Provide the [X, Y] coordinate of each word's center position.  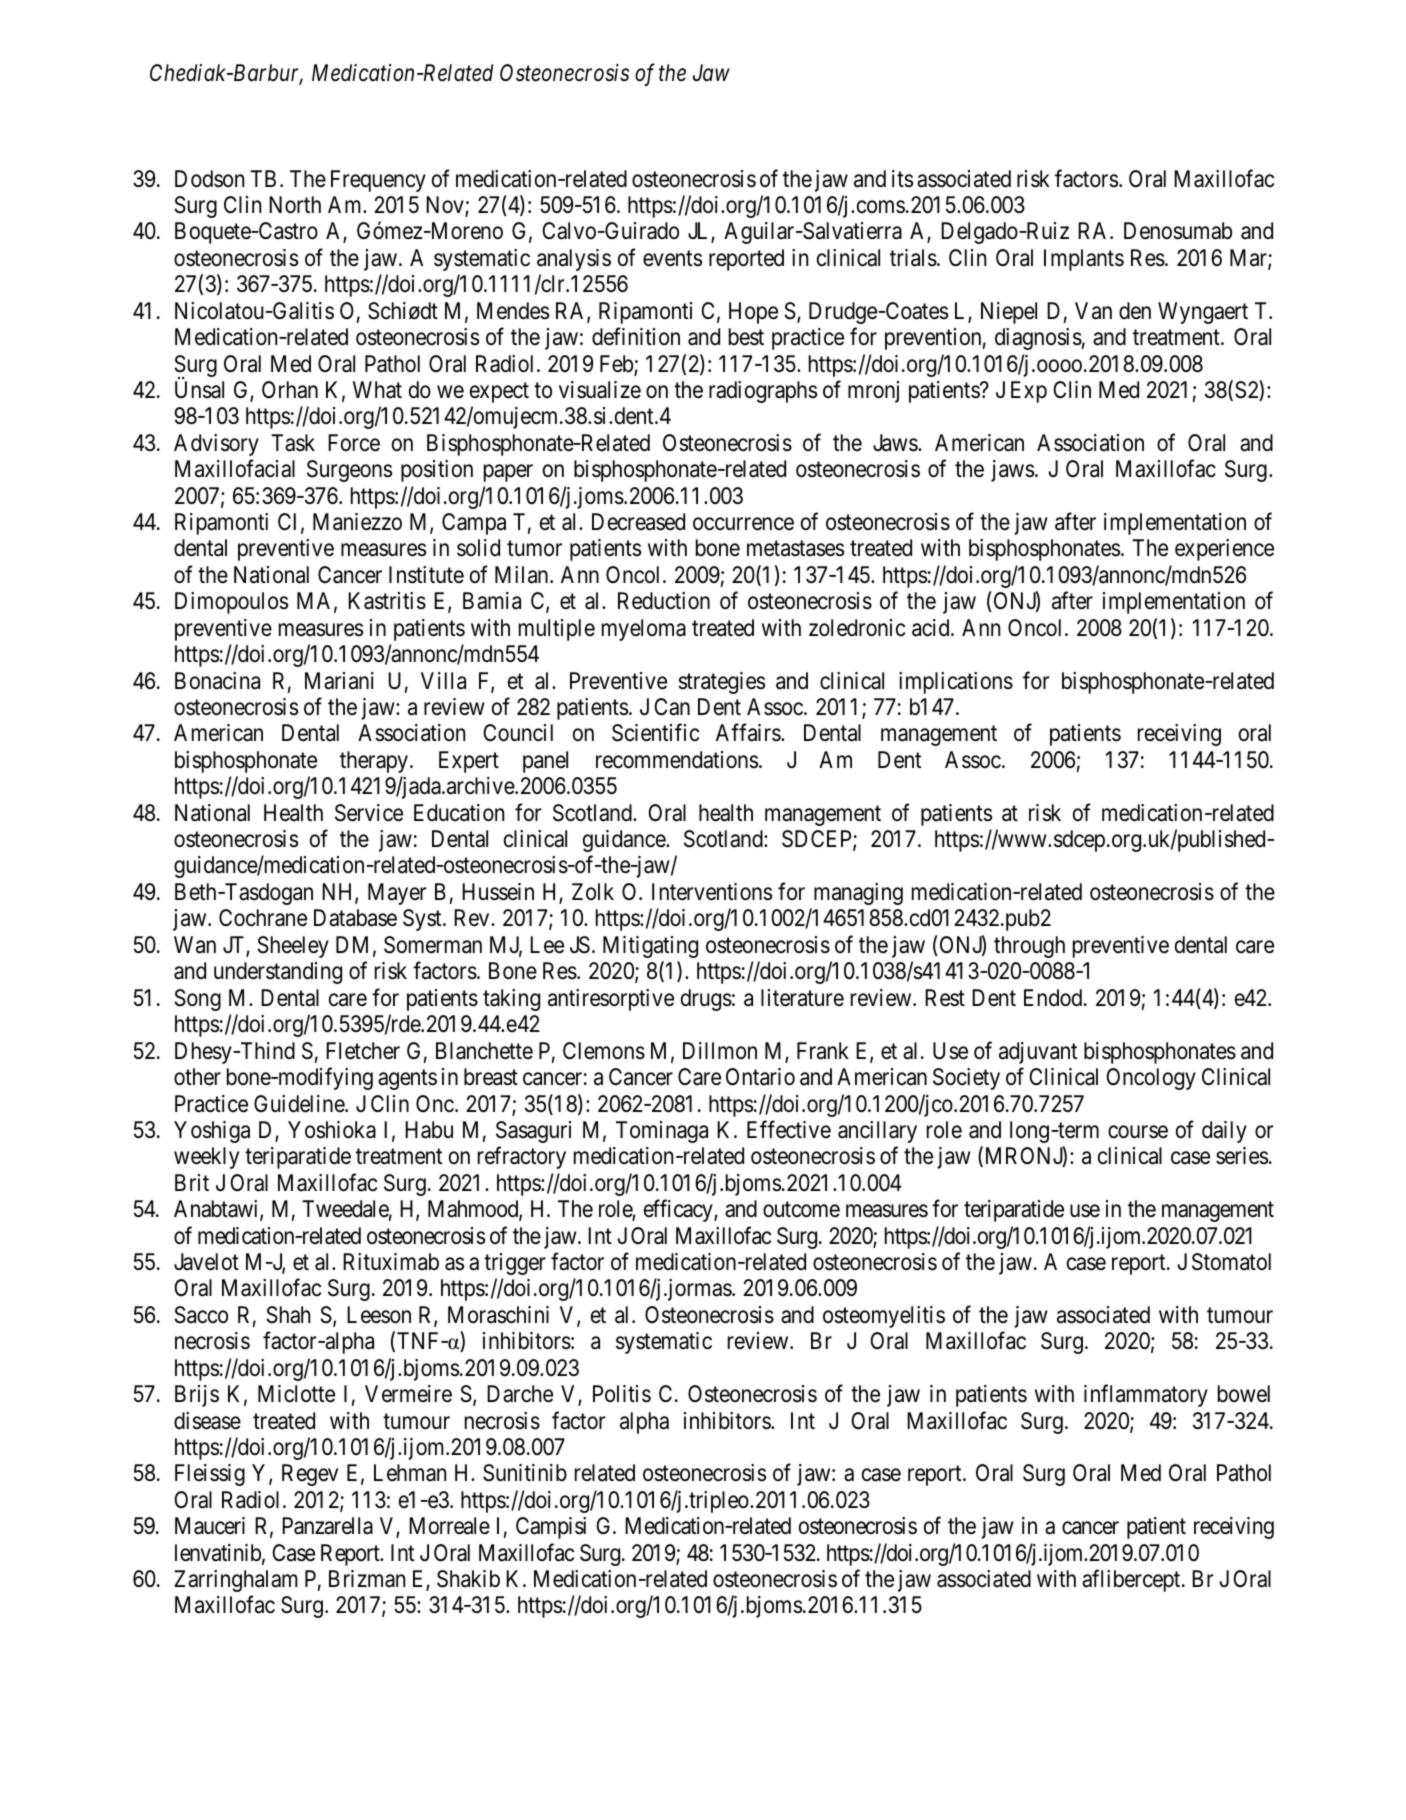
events [672, 258]
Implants [1084, 260]
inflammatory [1146, 1396]
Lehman [410, 1473]
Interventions [712, 892]
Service [369, 813]
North [295, 205]
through [1029, 947]
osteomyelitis [884, 1317]
